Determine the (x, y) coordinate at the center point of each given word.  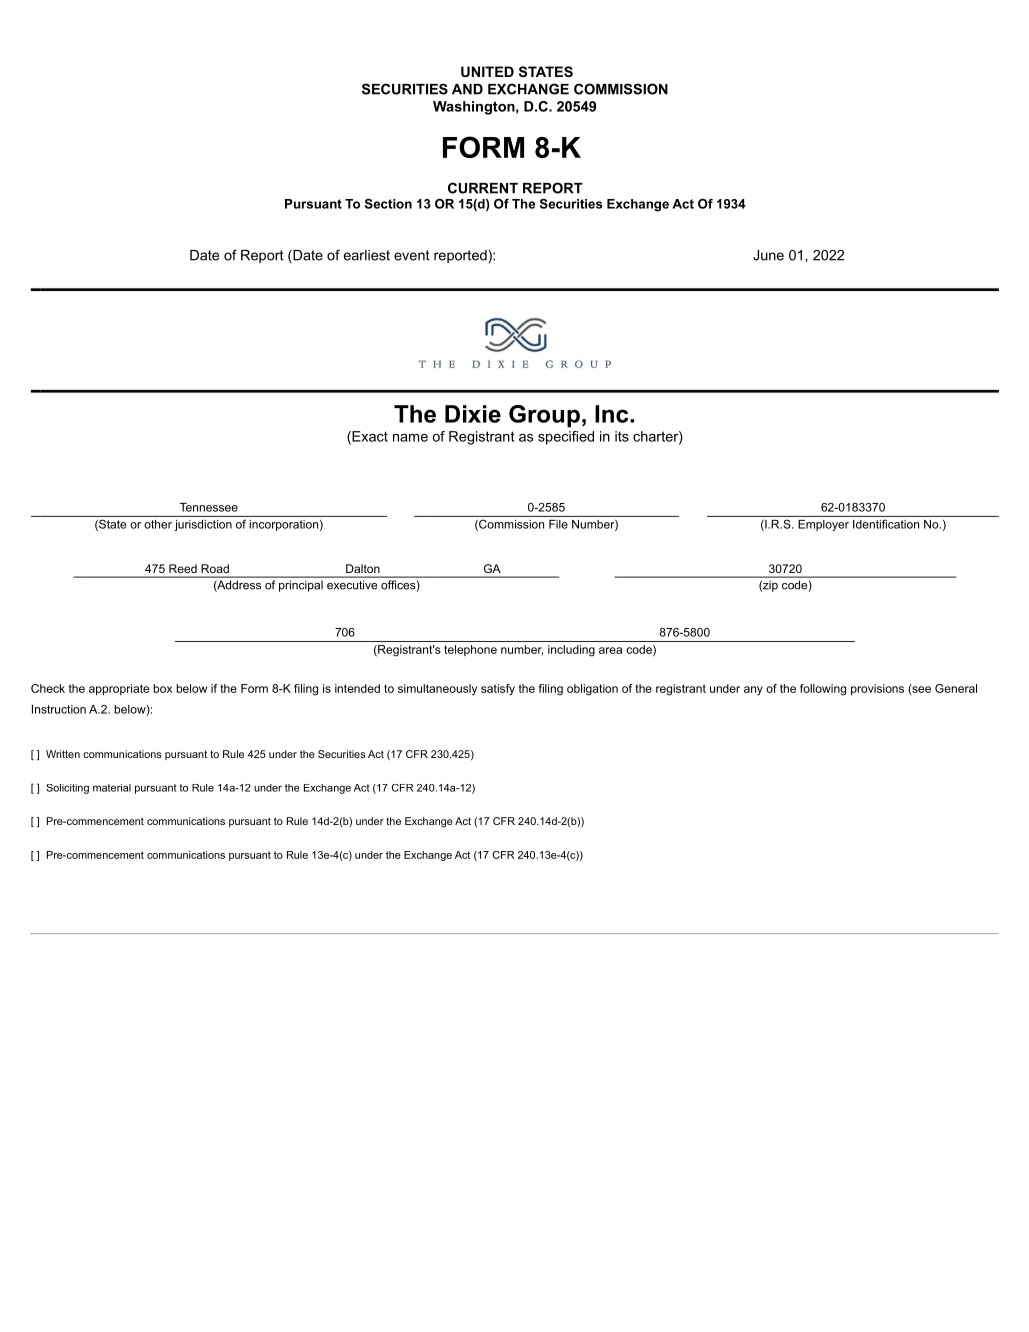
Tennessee (209, 507)
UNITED (487, 71)
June (768, 255)
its (622, 436)
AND (467, 89)
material (112, 788)
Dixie (473, 414)
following (823, 690)
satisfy (498, 690)
